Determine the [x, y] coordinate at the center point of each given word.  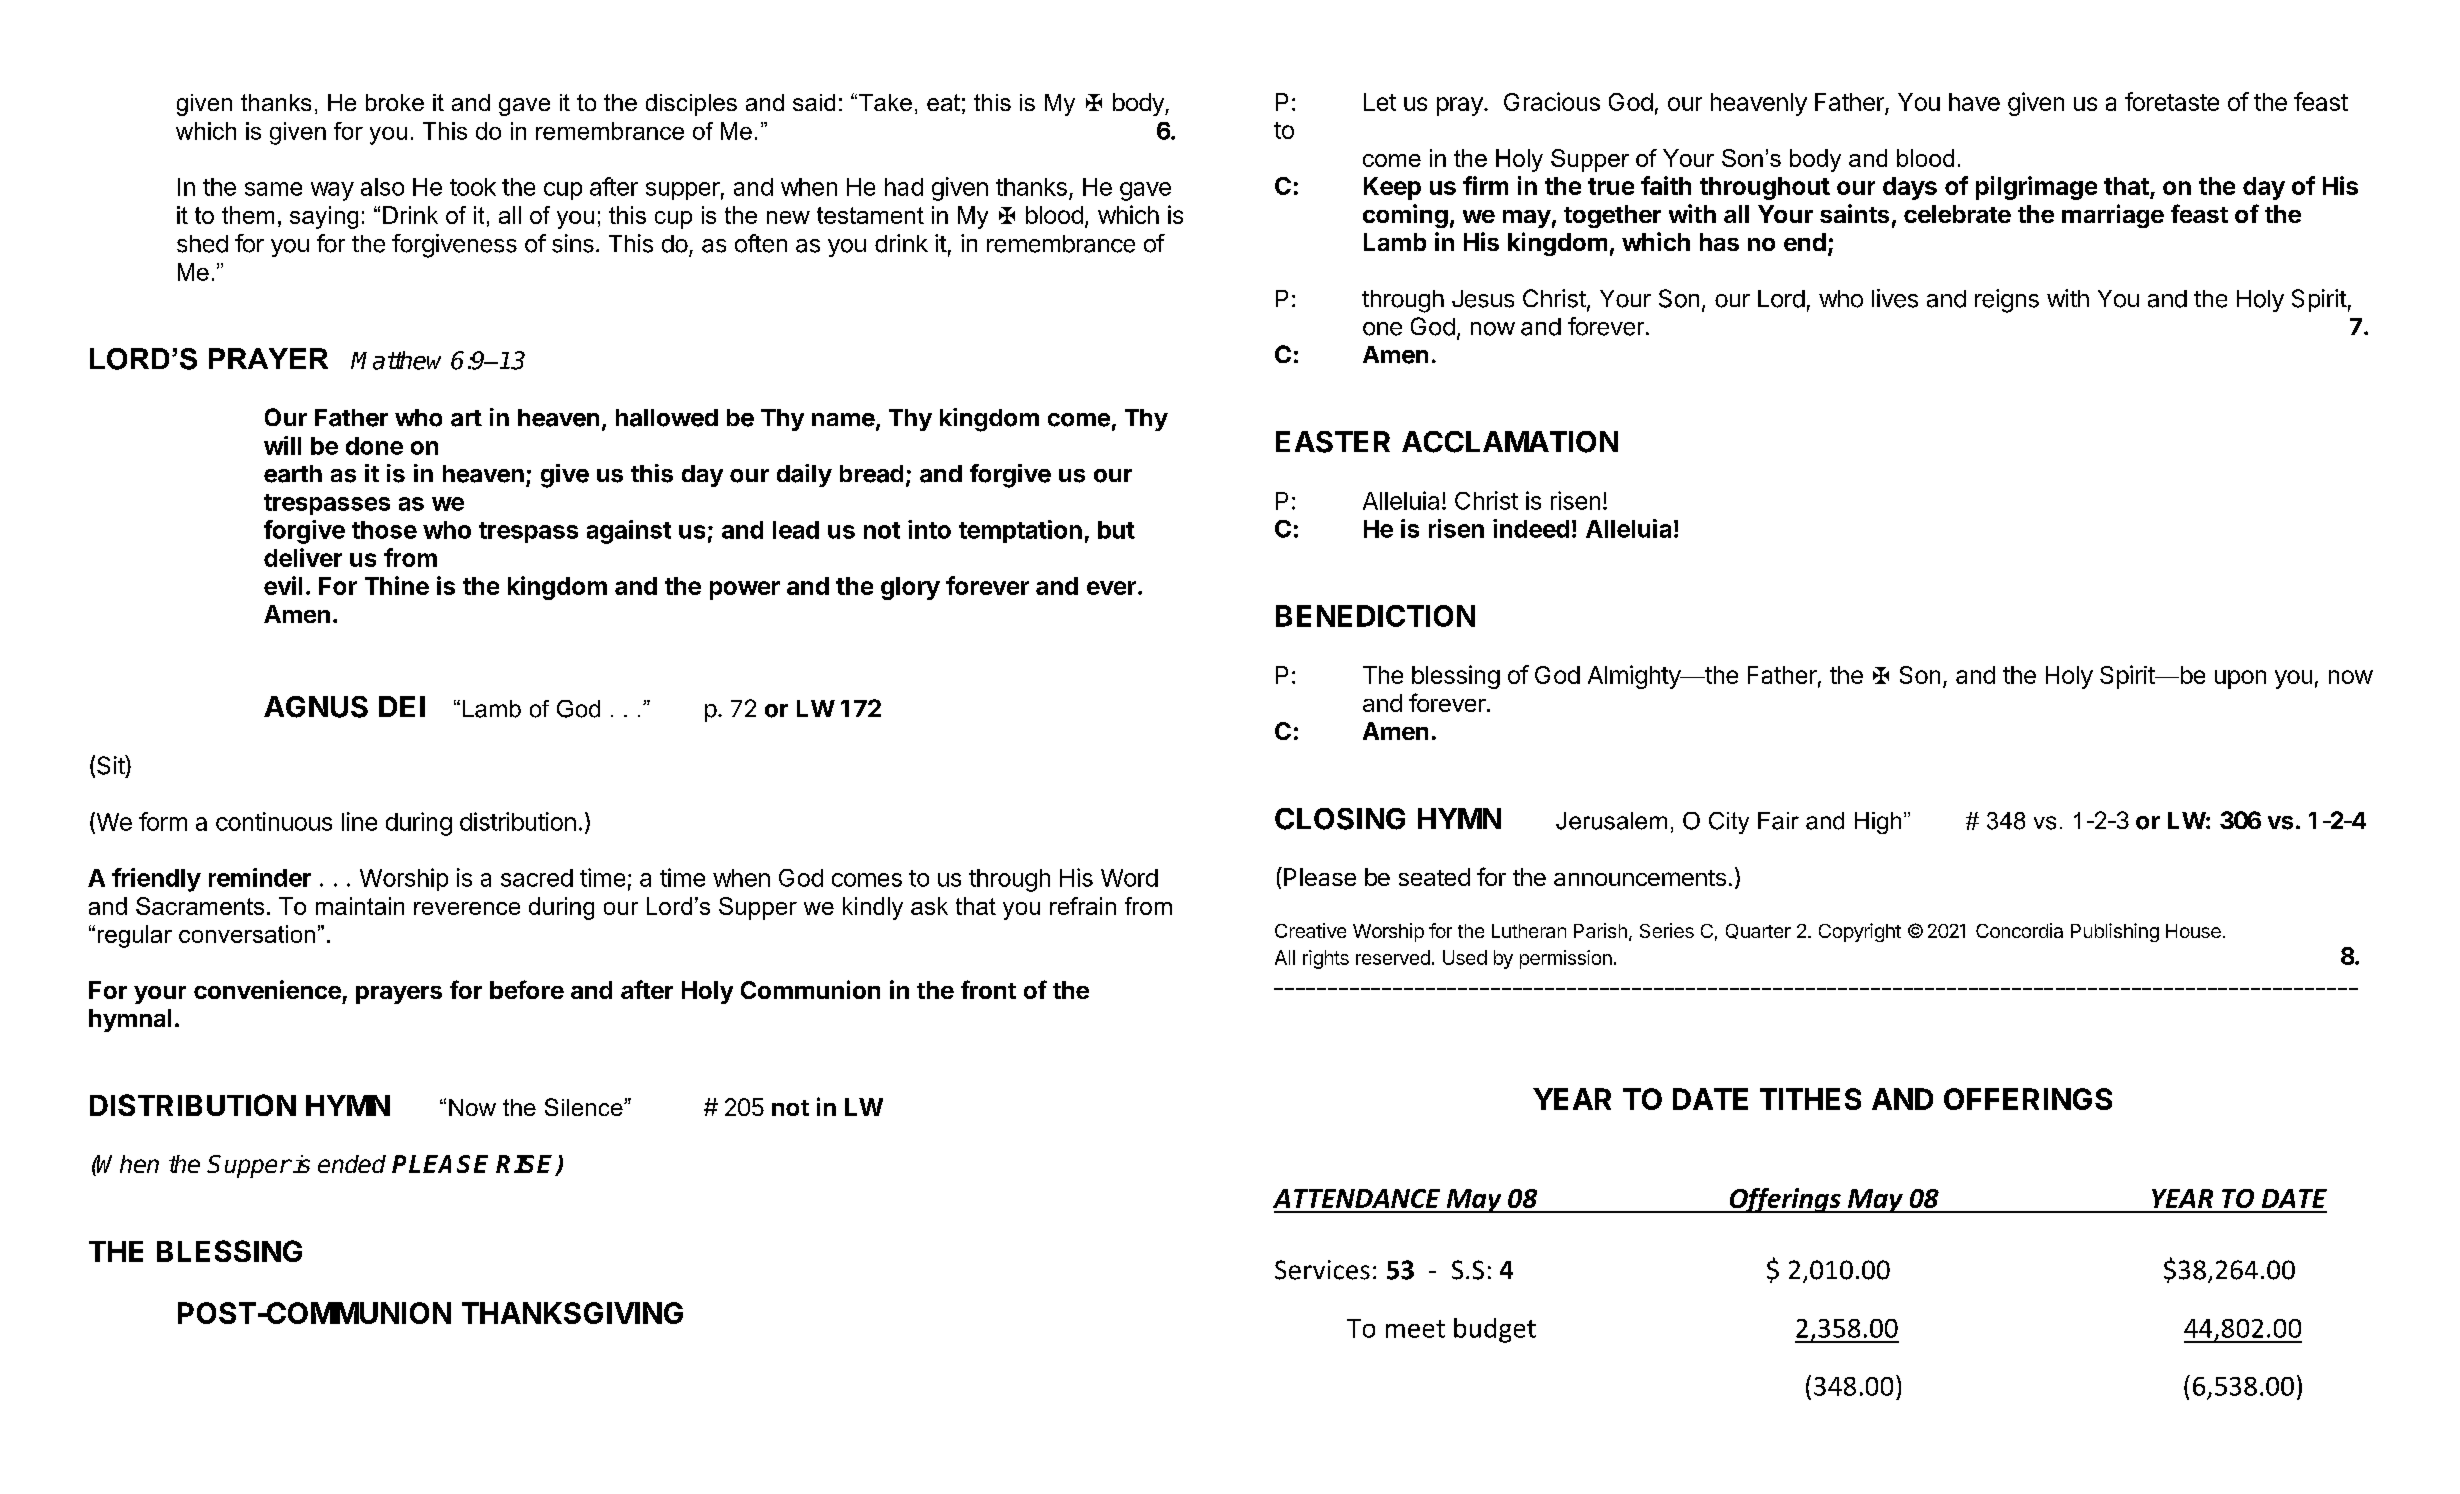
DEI [402, 706]
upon [2240, 679]
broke [395, 102]
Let [1380, 102]
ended [352, 1164]
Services [1322, 1270]
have [1974, 102]
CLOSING [1340, 819]
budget [1495, 1330]
